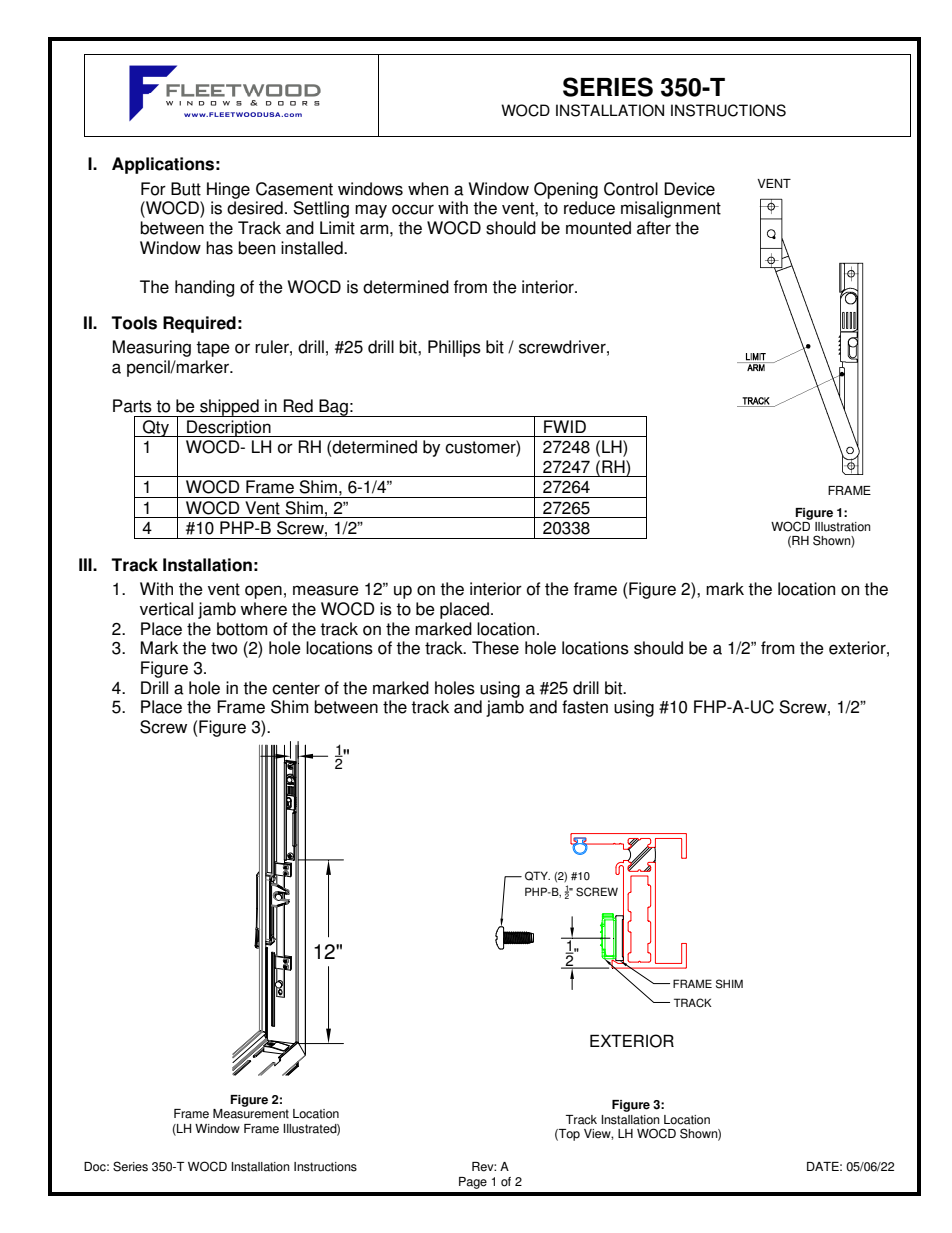  I want to click on Parts, so click(132, 406).
